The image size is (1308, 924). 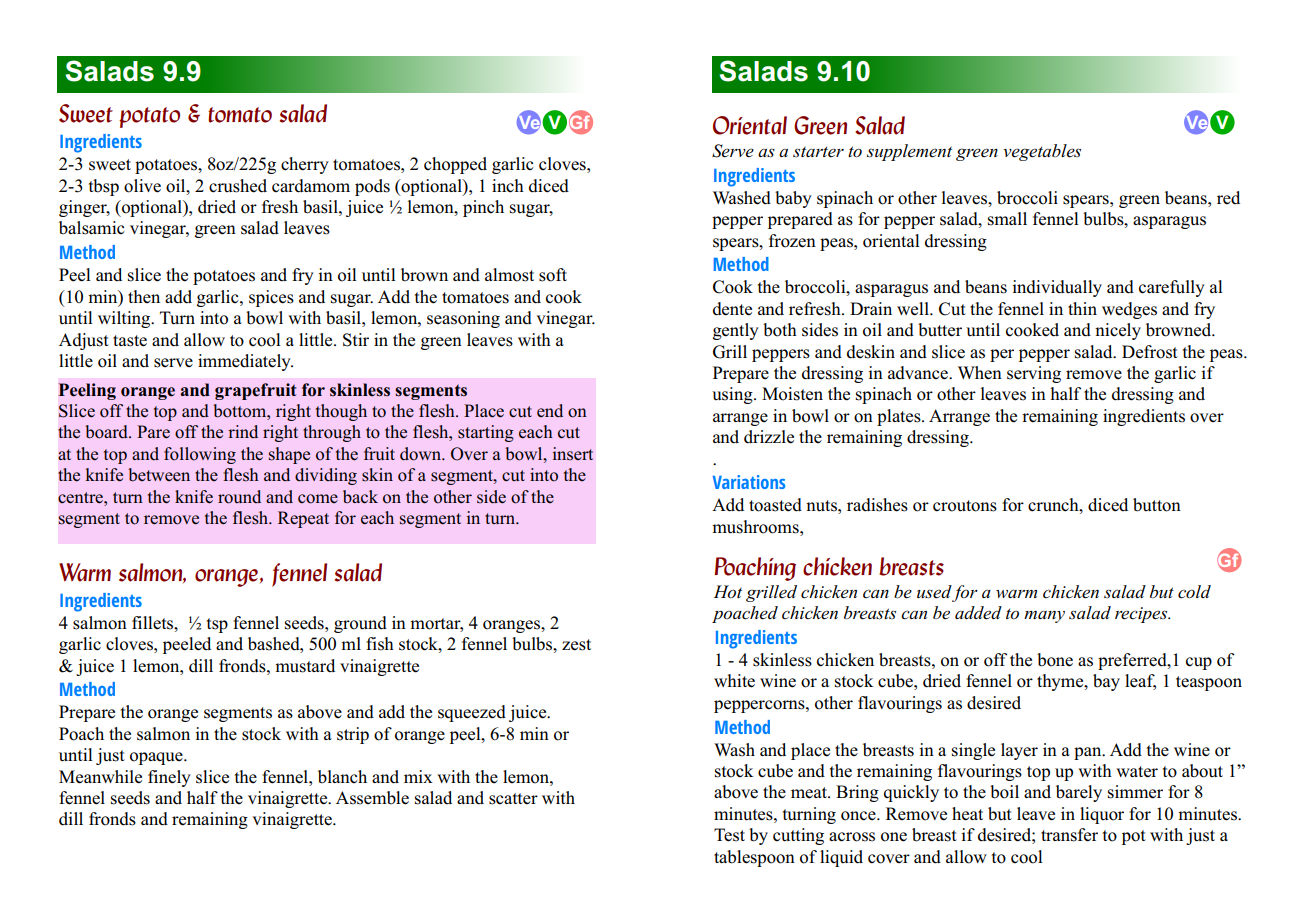 I want to click on transfer, so click(x=1069, y=835).
